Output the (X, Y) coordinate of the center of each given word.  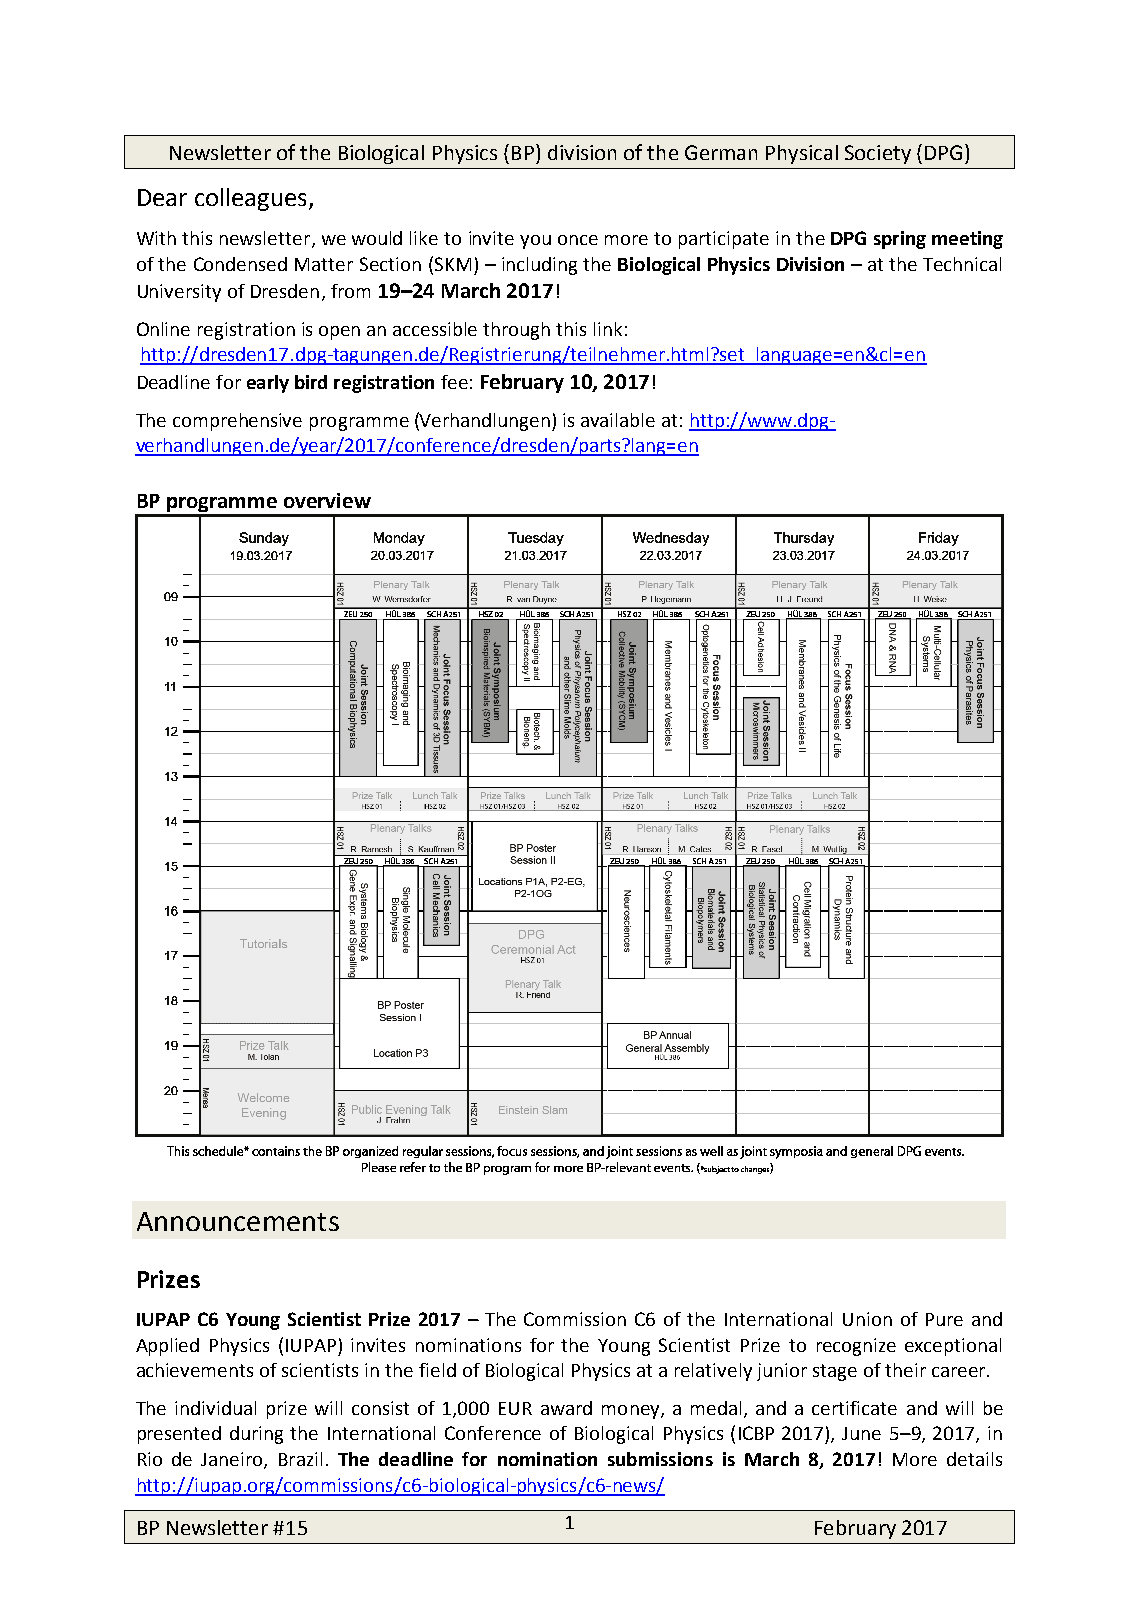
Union (867, 1319)
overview (327, 500)
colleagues (252, 199)
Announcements (238, 1221)
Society (878, 154)
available (618, 420)
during (256, 1435)
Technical (962, 264)
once (578, 240)
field (437, 1370)
